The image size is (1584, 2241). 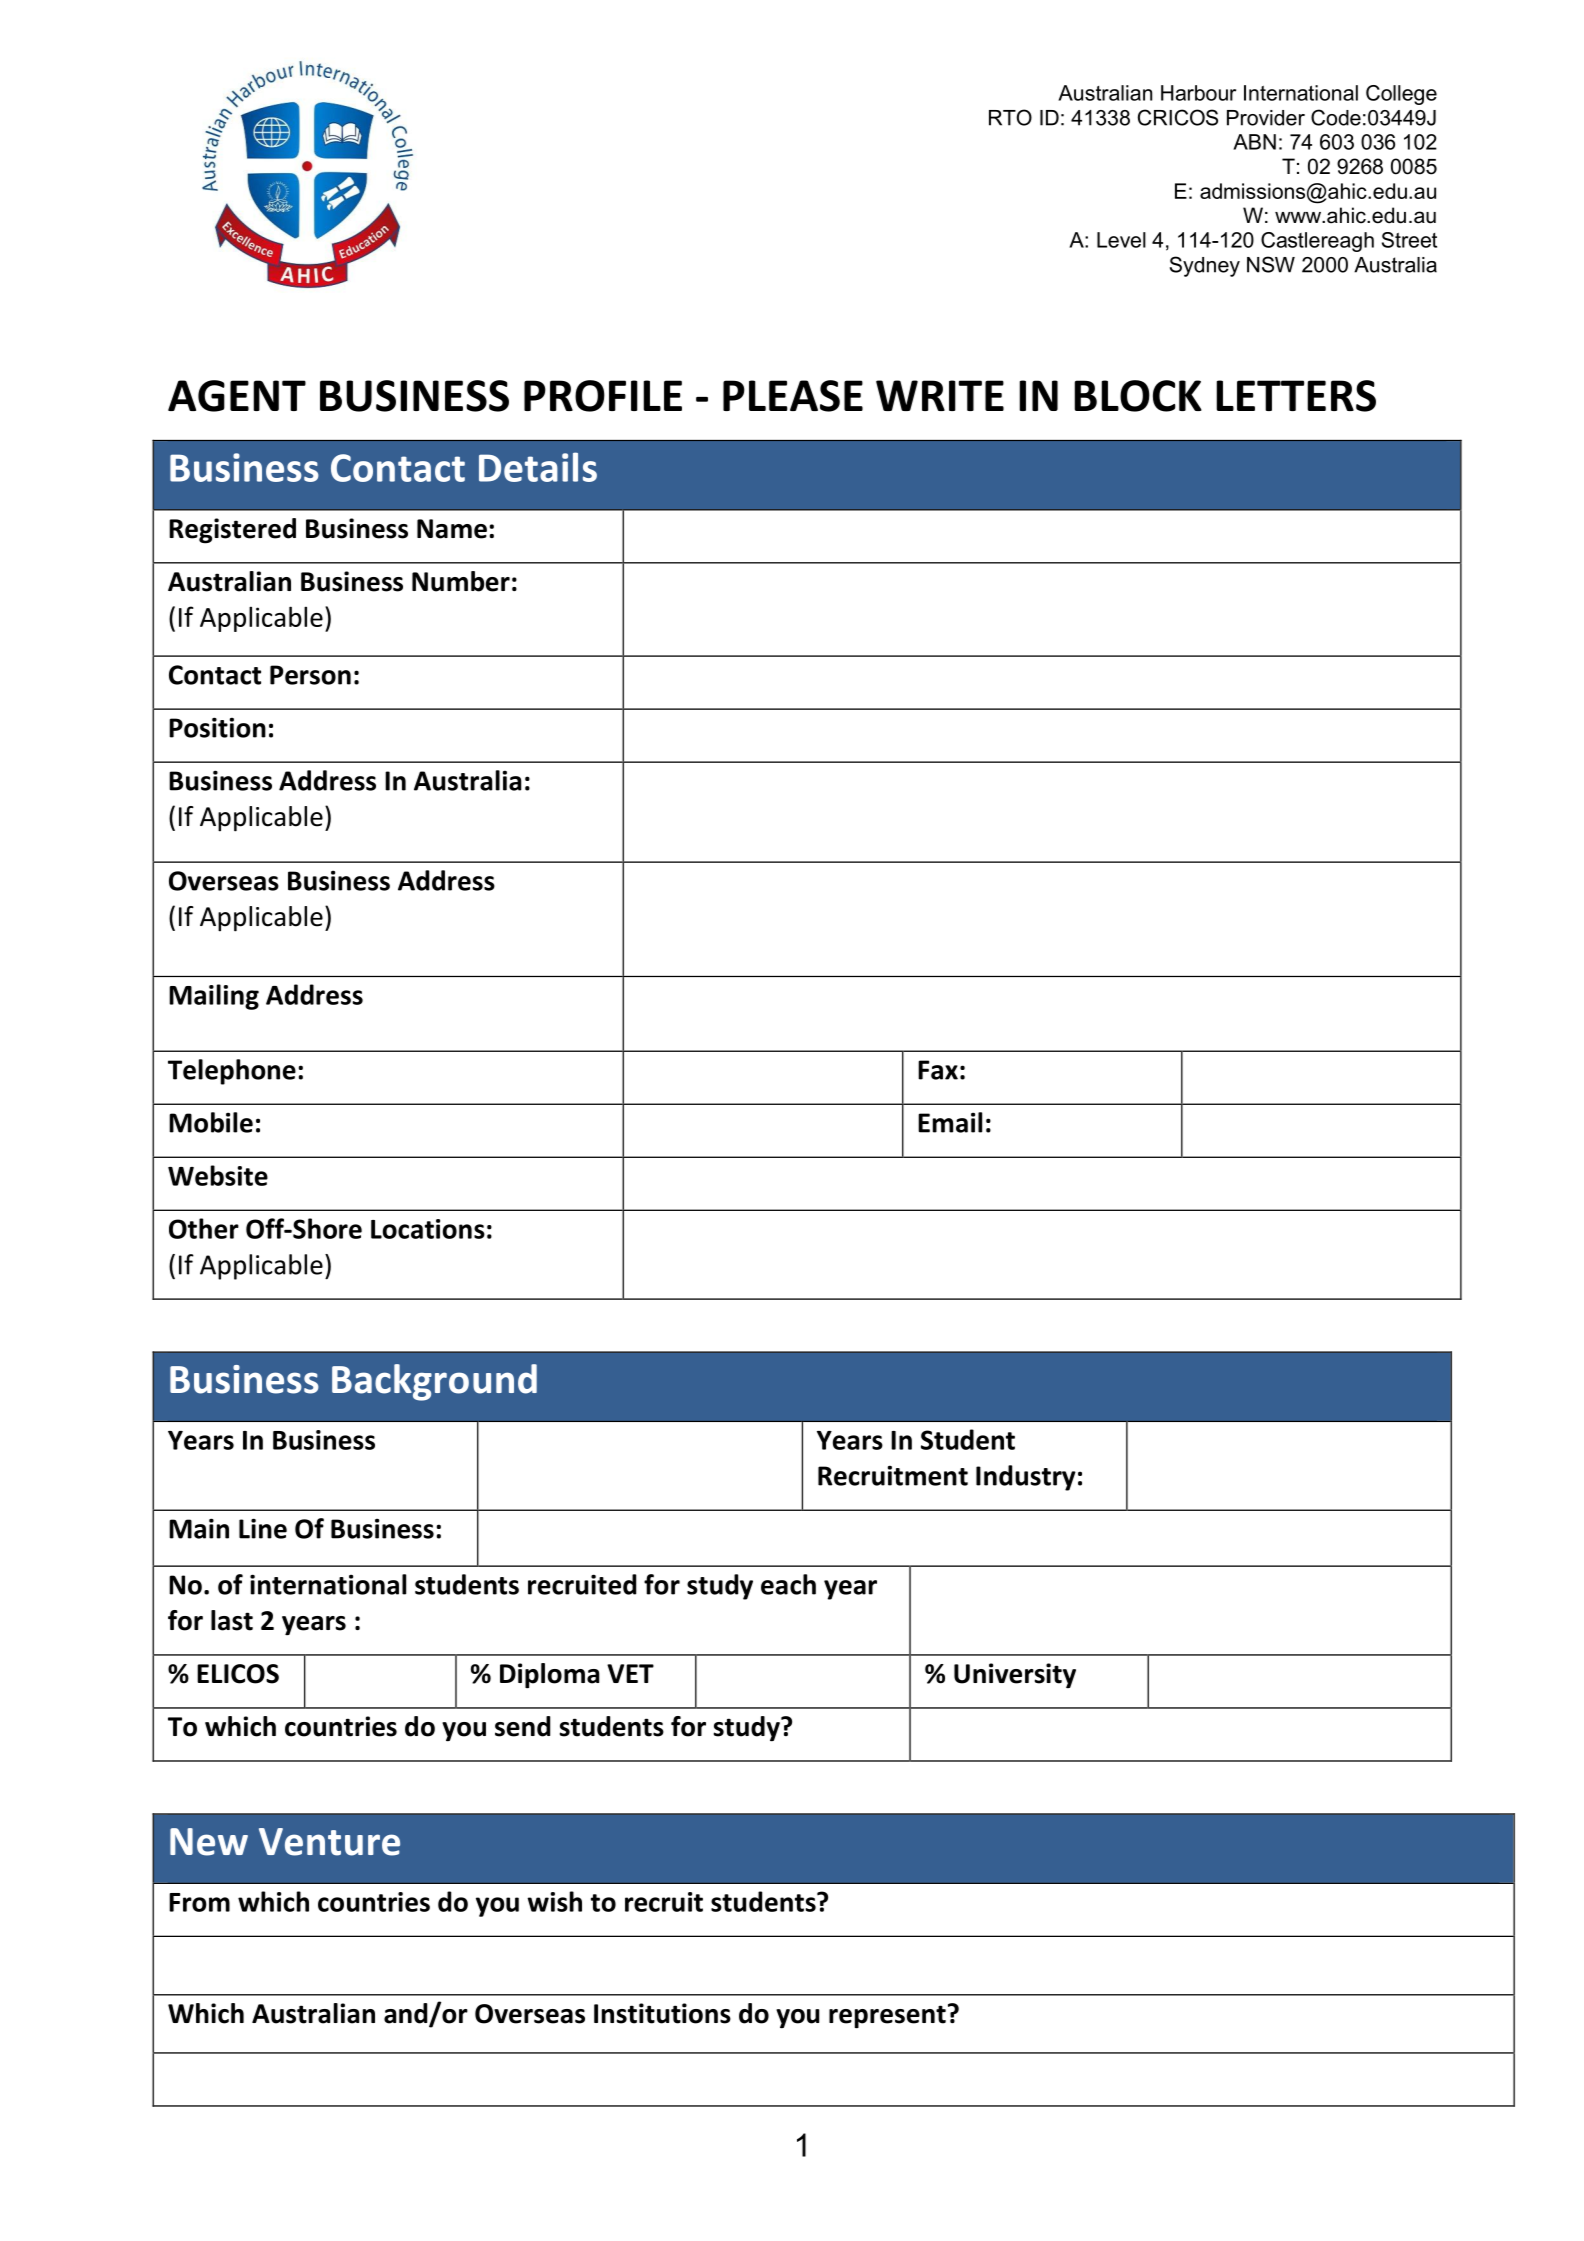 What do you see at coordinates (1254, 142) in the screenshot?
I see `ABN` at bounding box center [1254, 142].
